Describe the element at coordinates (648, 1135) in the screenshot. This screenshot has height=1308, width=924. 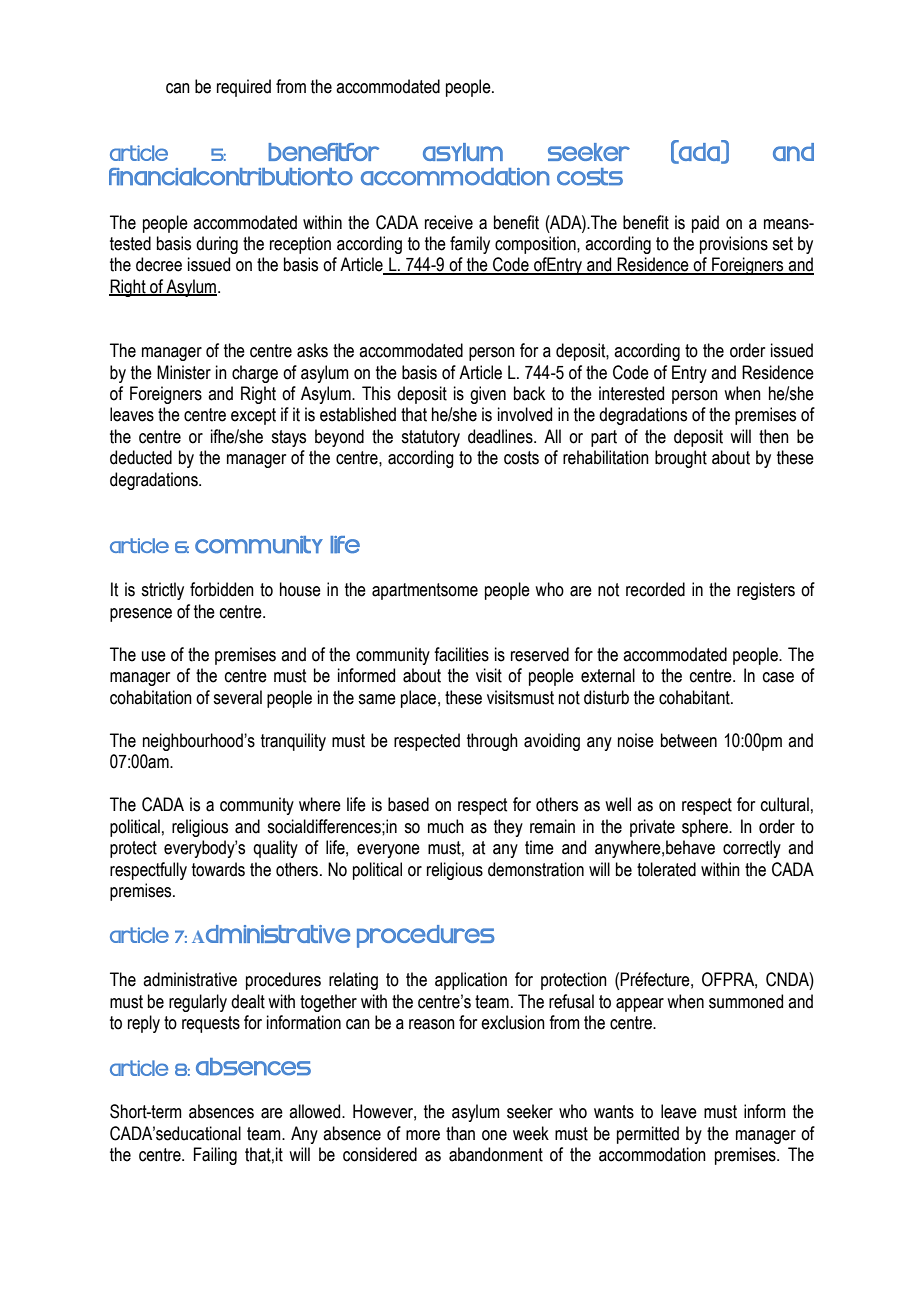
I see `permitted` at that location.
